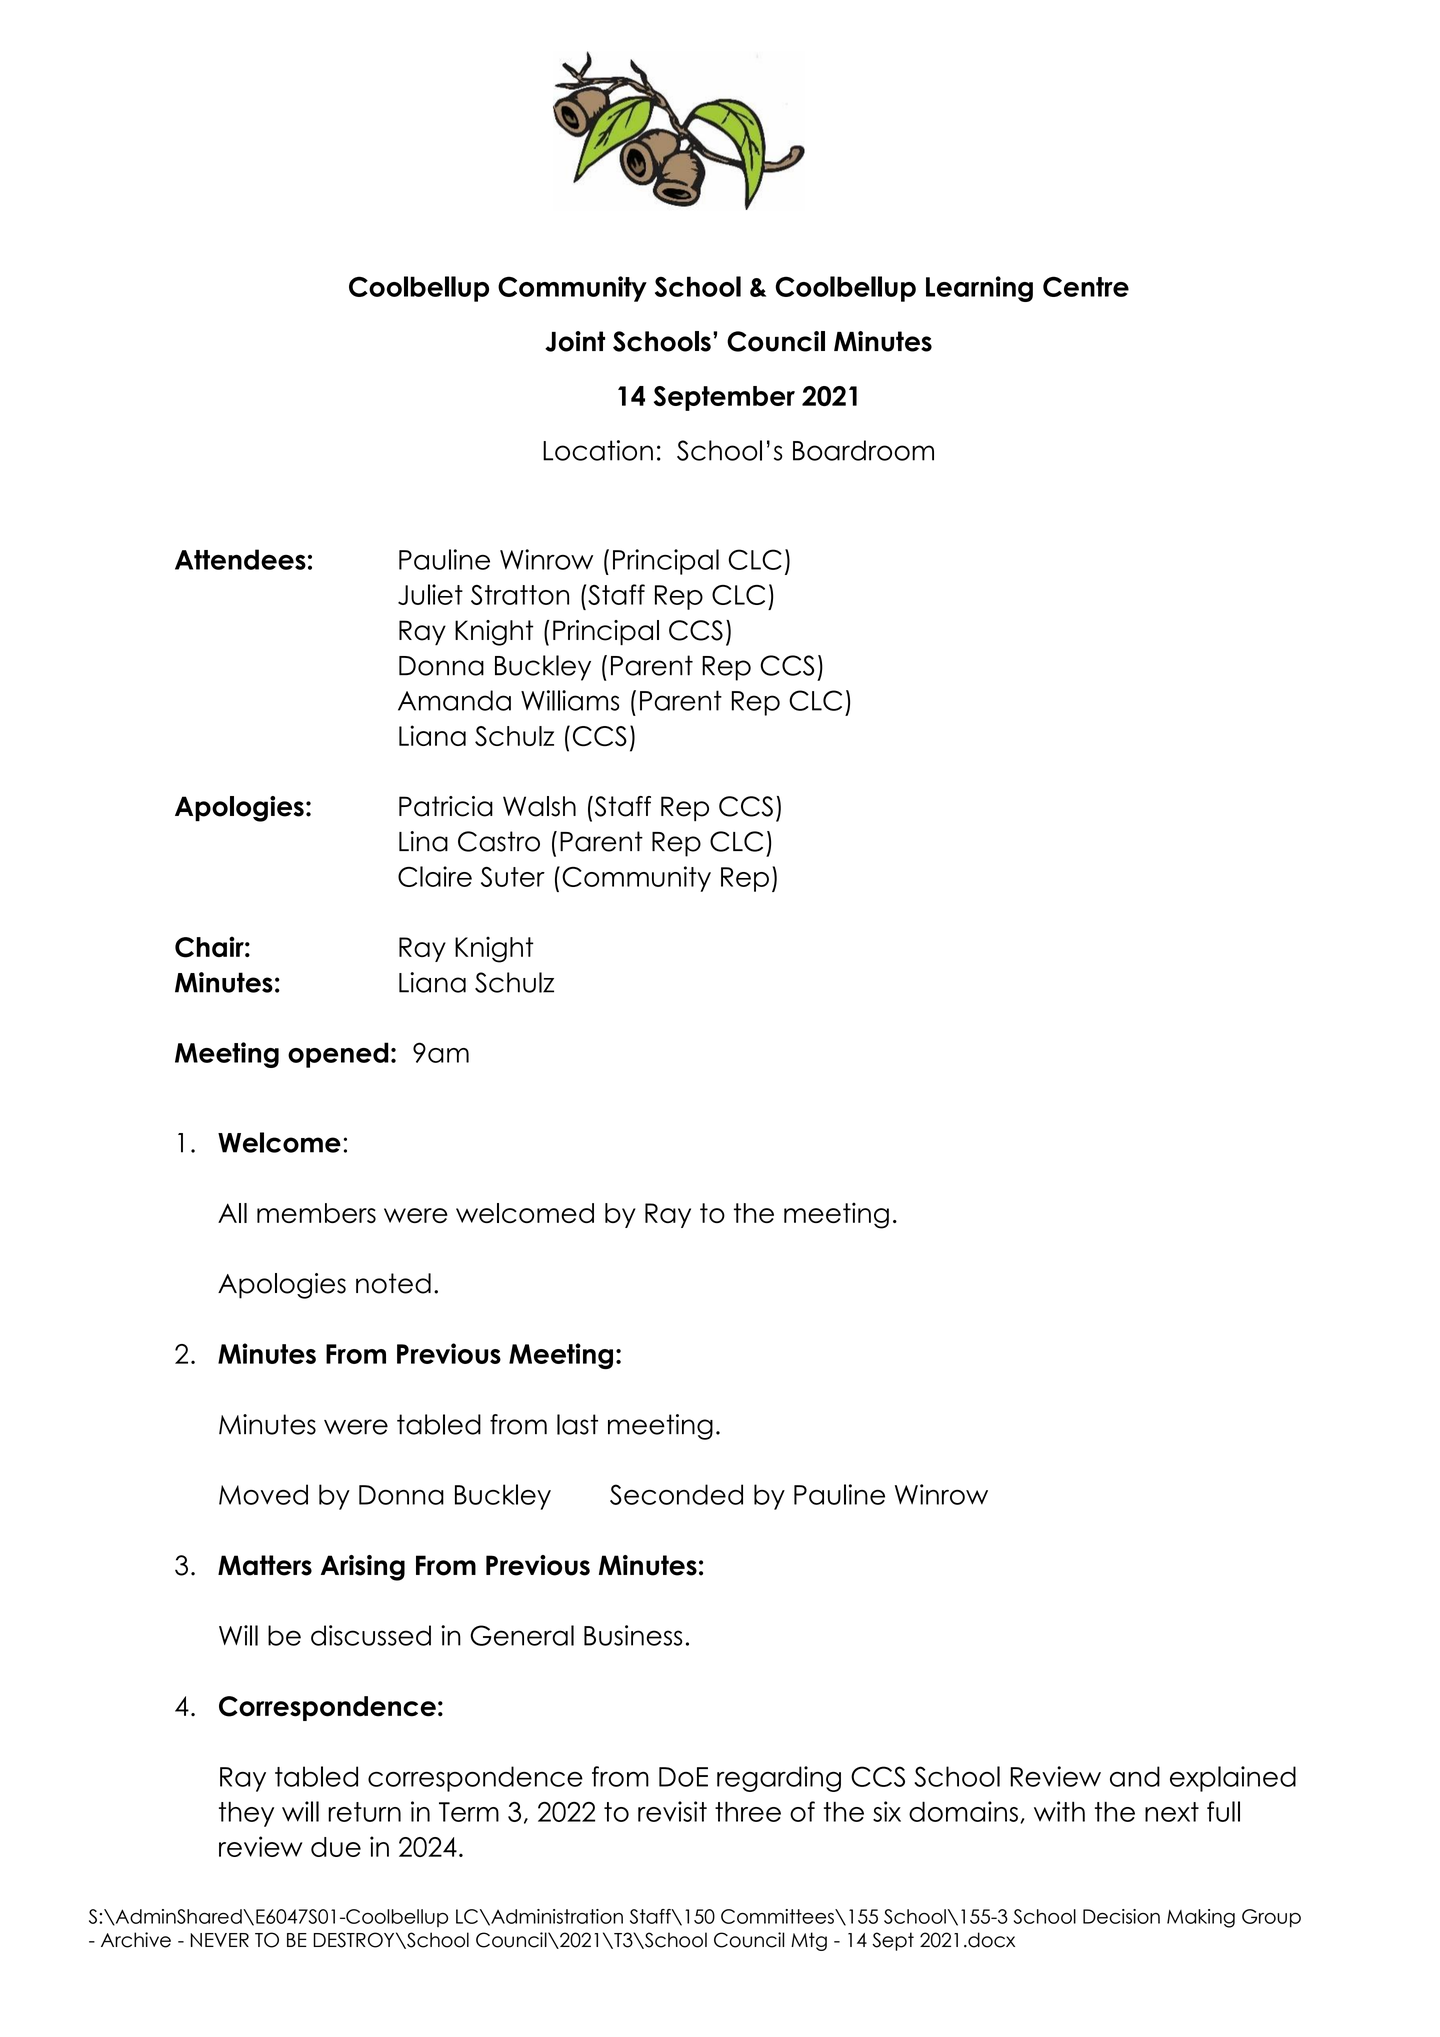 This page has width=1440, height=2037. I want to click on Location, so click(598, 450).
